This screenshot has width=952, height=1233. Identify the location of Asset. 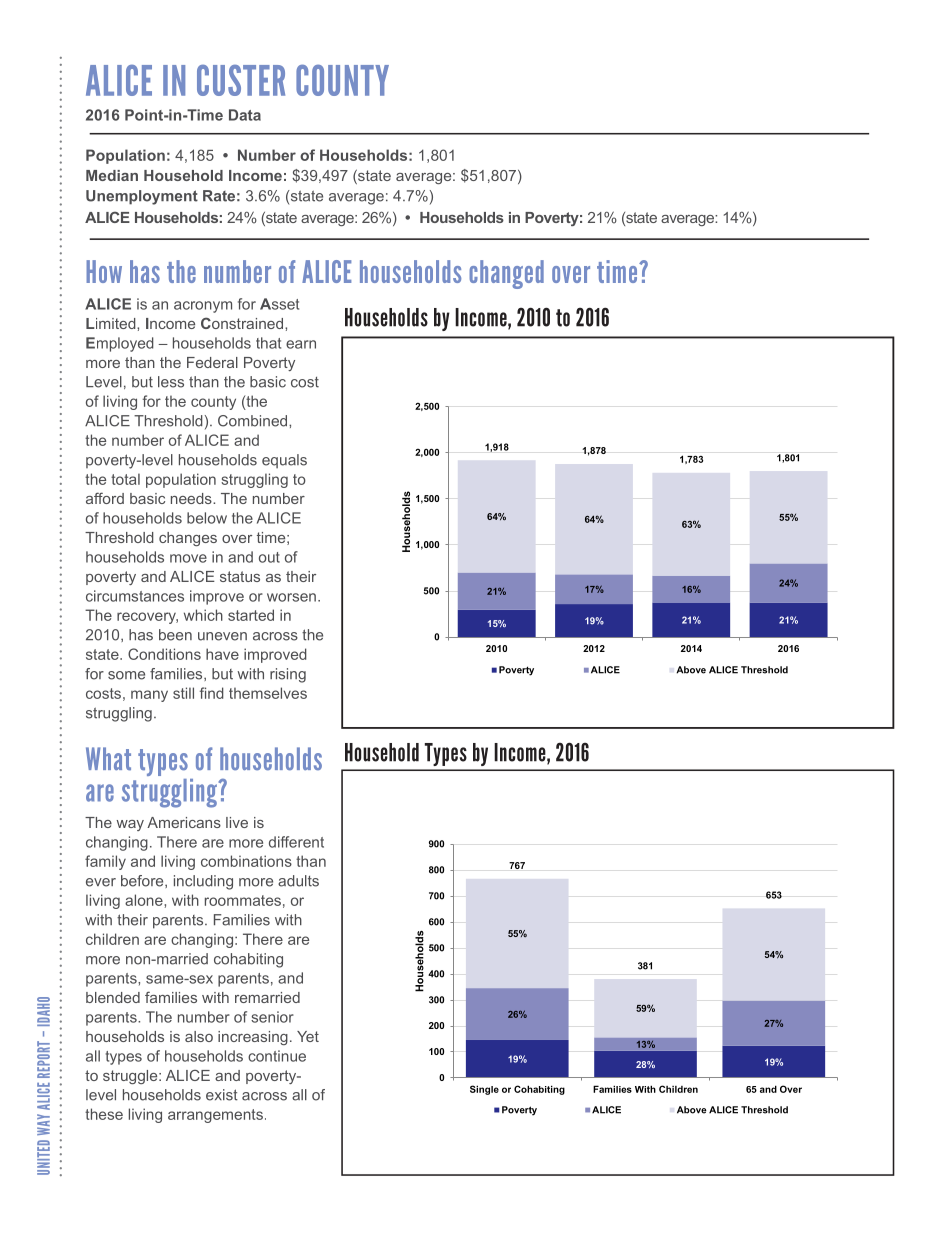
(279, 304).
